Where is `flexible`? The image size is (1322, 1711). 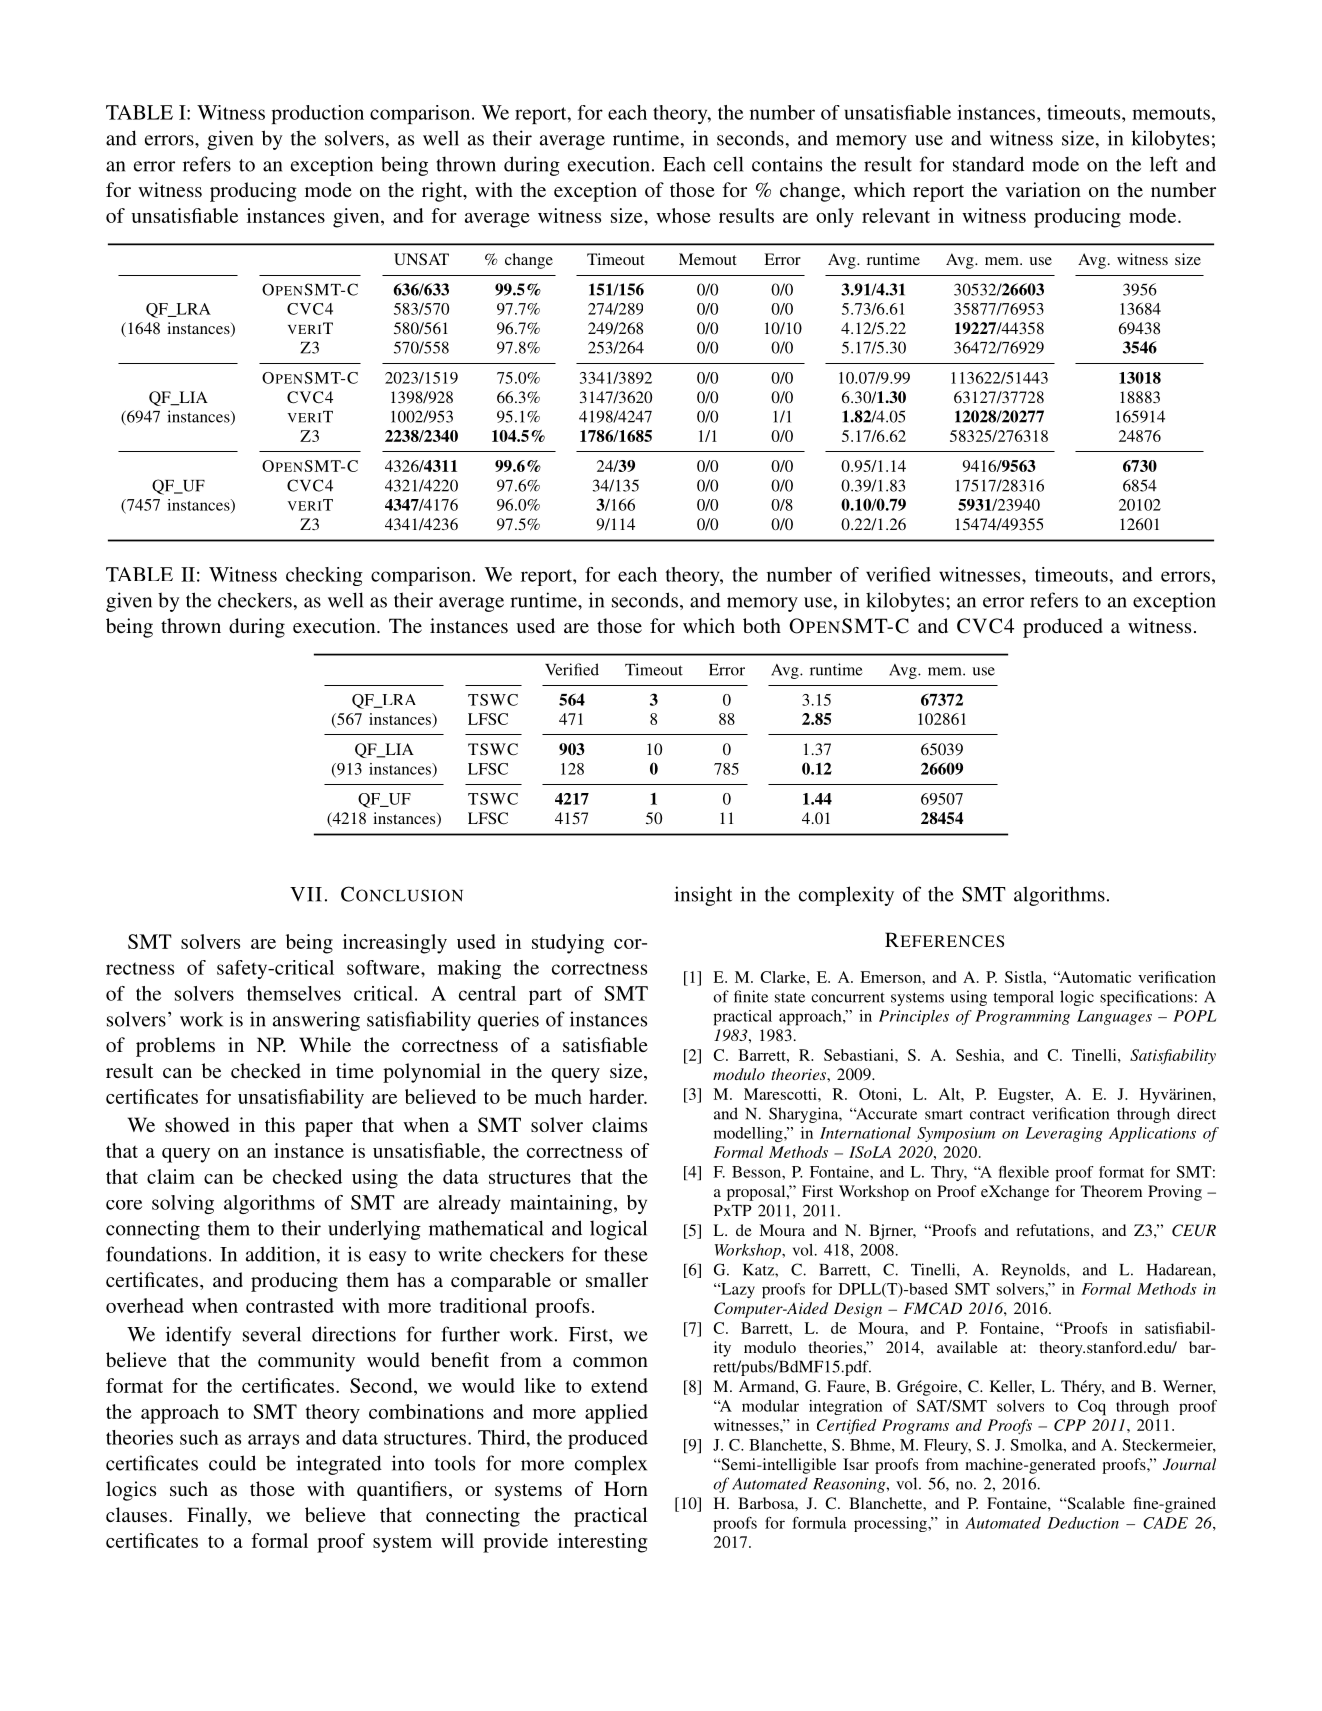 flexible is located at coordinates (1024, 1171).
